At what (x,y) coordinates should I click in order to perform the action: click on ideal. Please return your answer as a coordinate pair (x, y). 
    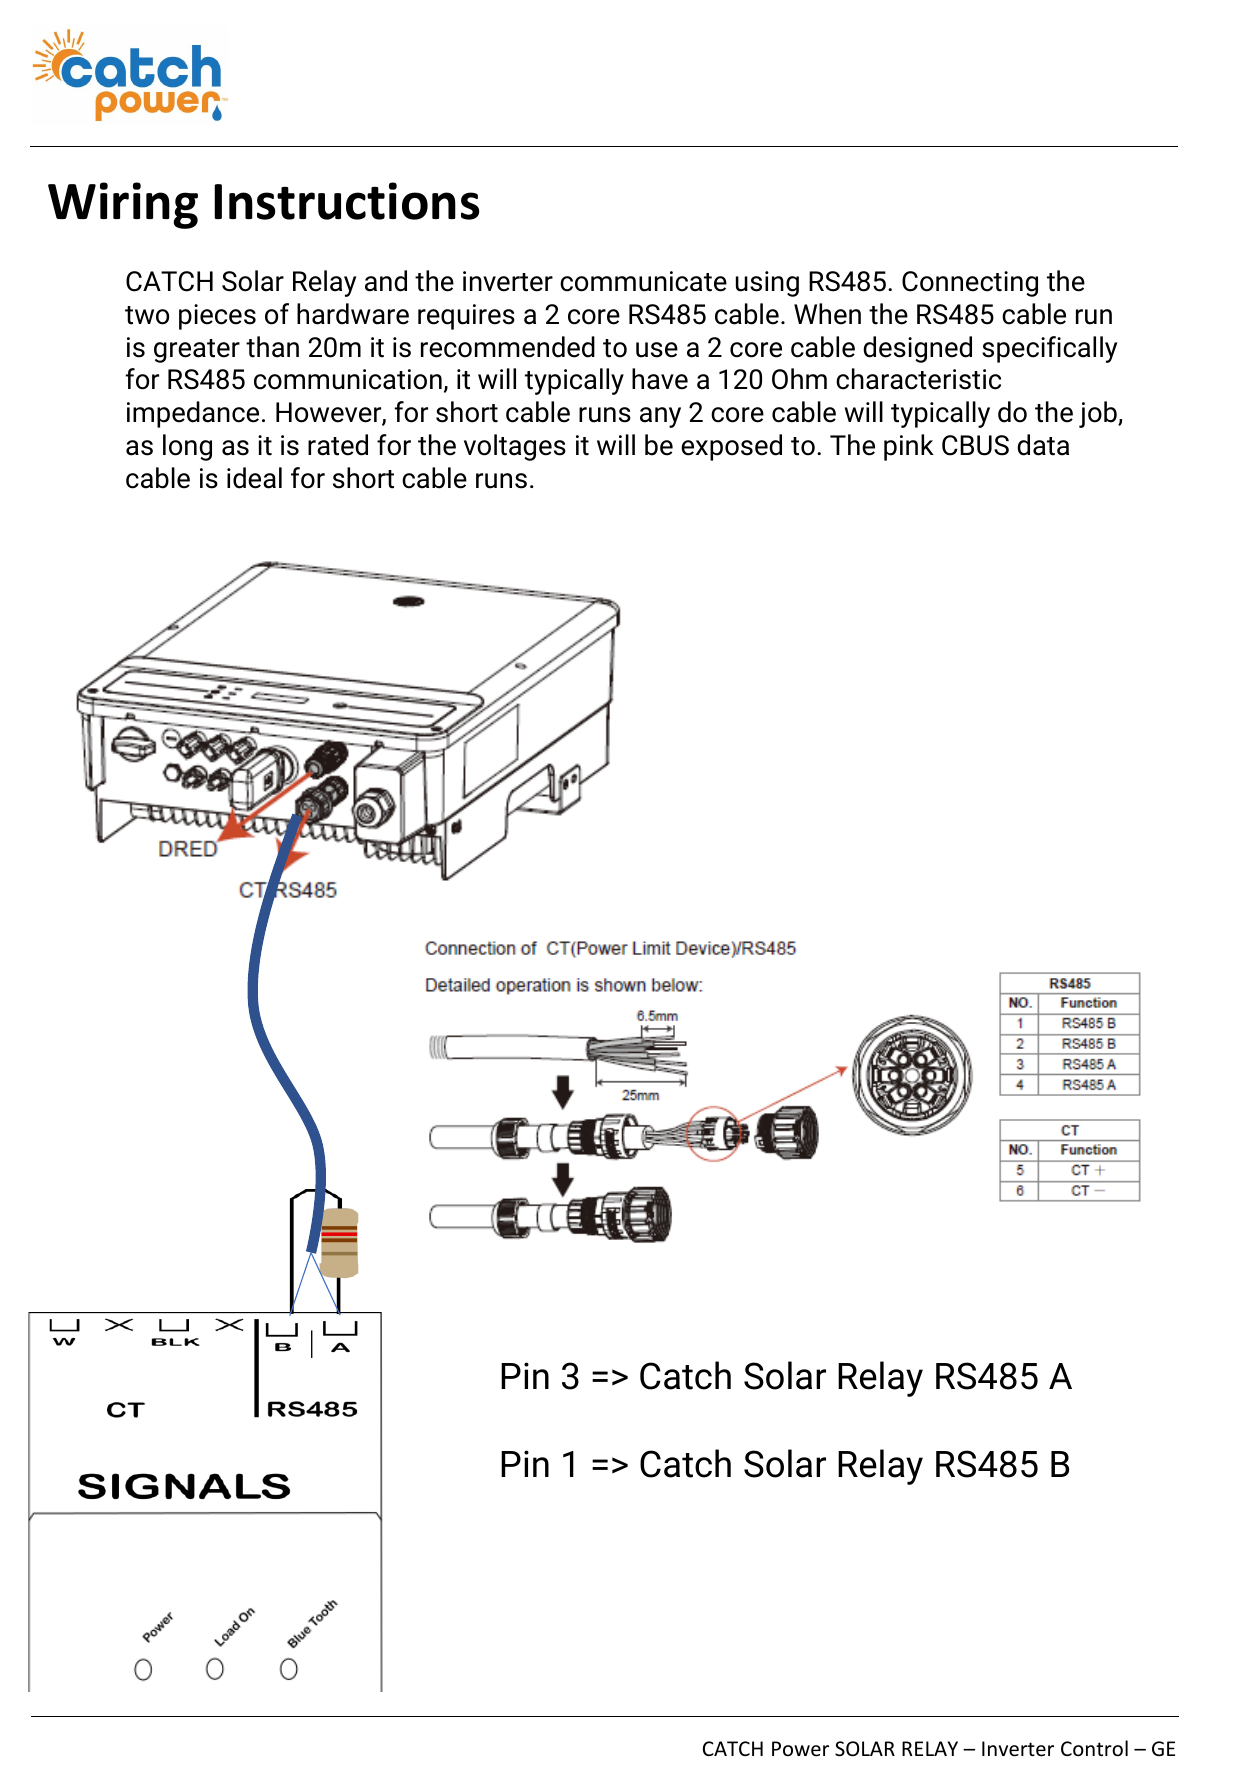
    Looking at the image, I should click on (254, 478).
